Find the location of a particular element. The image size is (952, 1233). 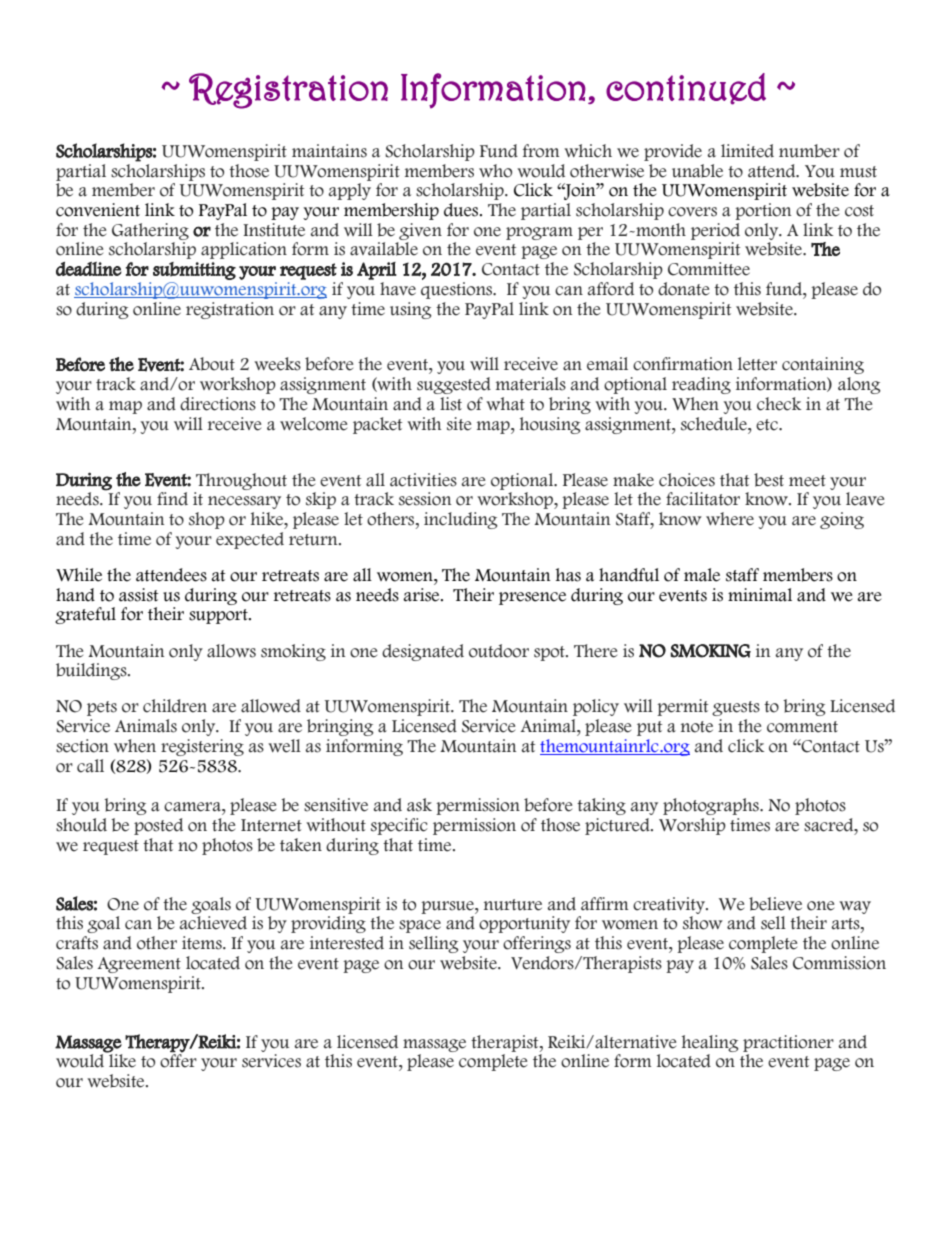

from is located at coordinates (541, 151).
